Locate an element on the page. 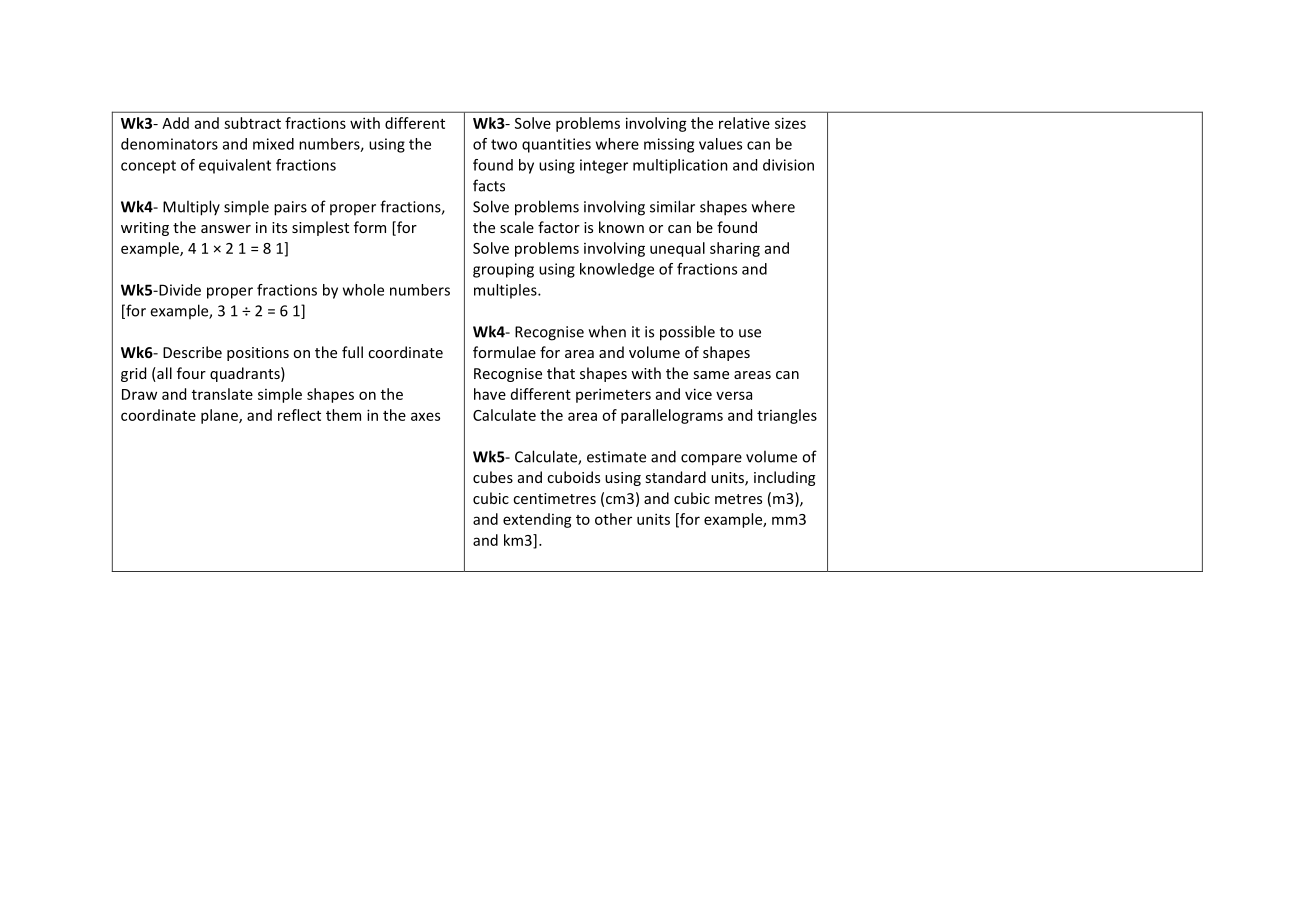 This image has width=1308, height=924. plane is located at coordinates (220, 416).
